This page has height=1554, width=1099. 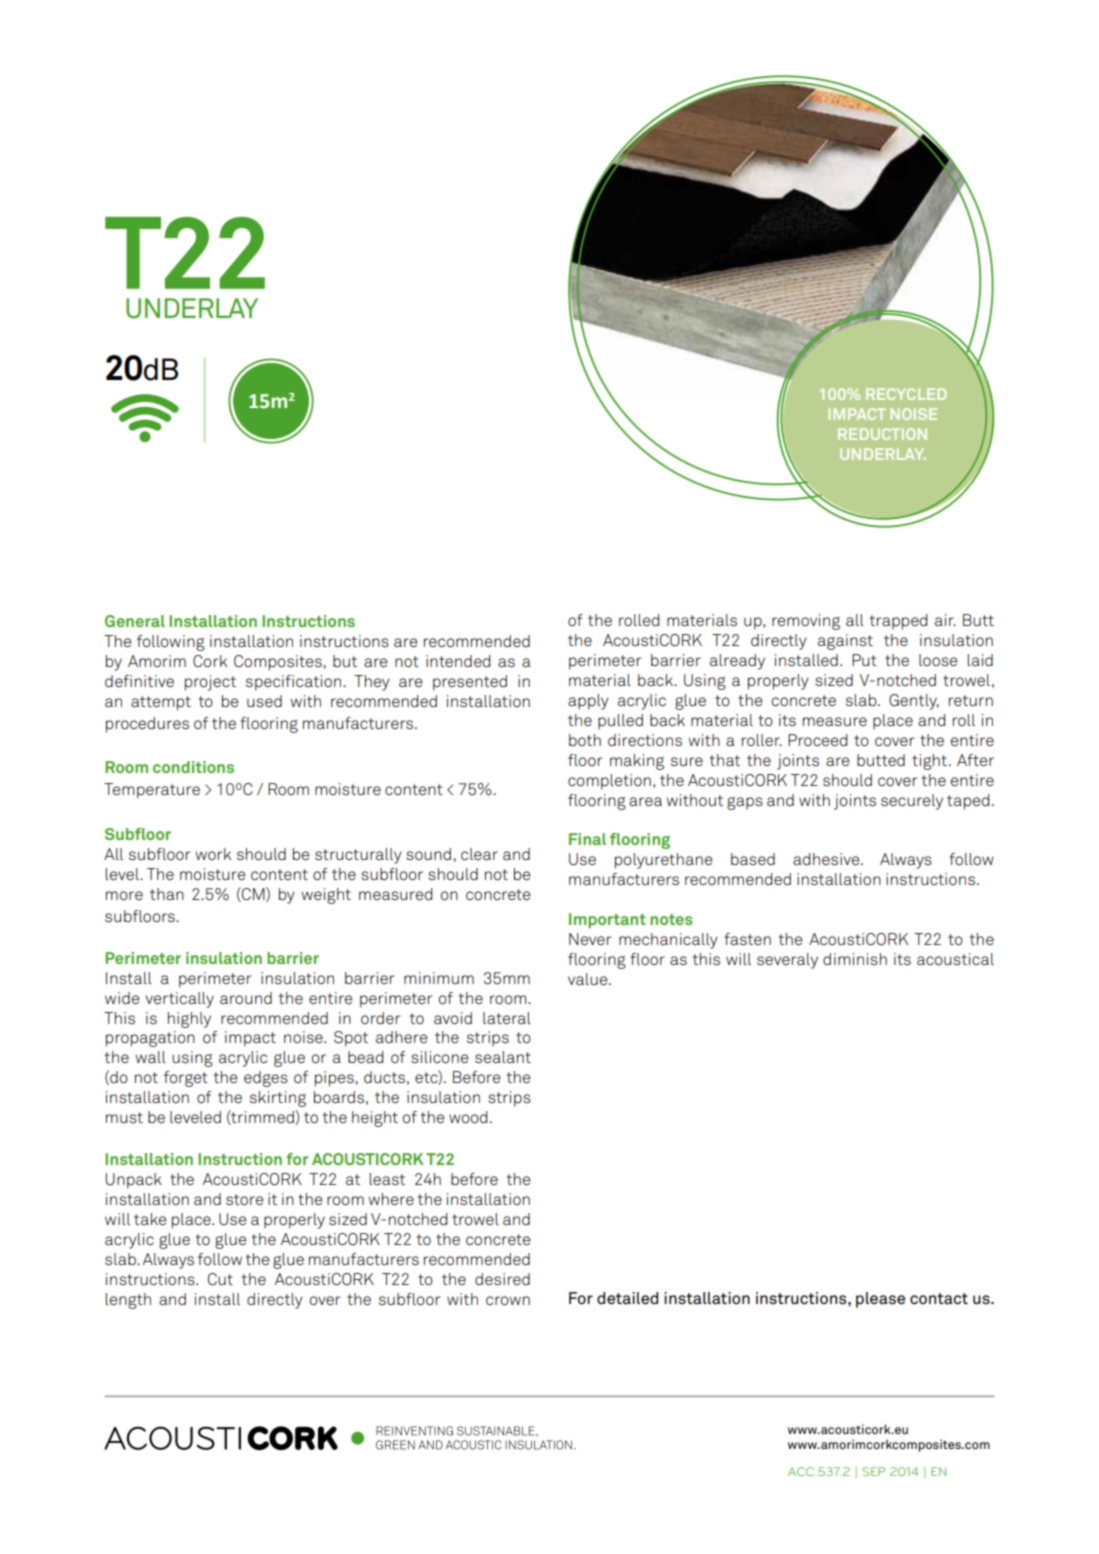 I want to click on diminish, so click(x=855, y=959).
